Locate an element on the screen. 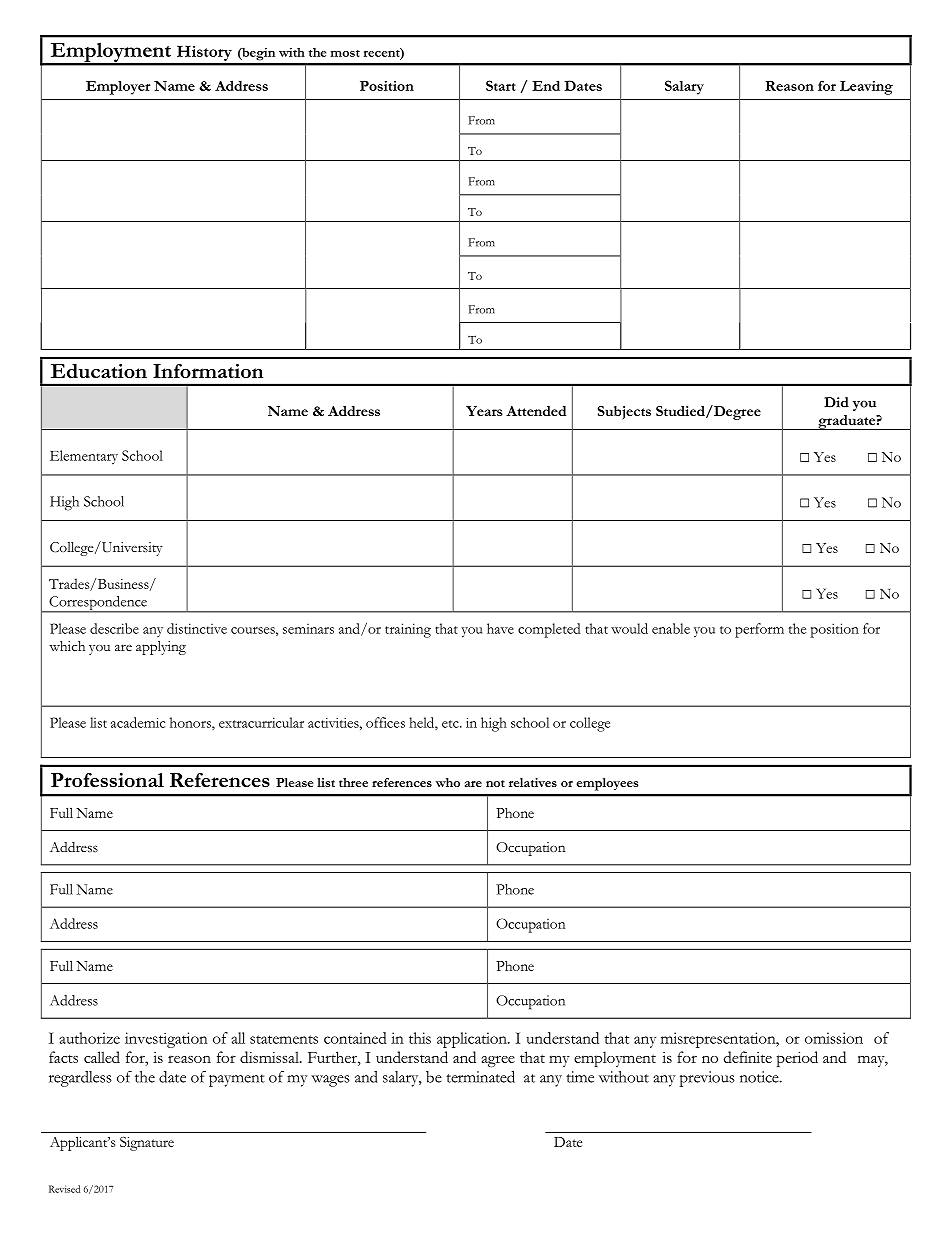  terminated is located at coordinates (480, 1077).
